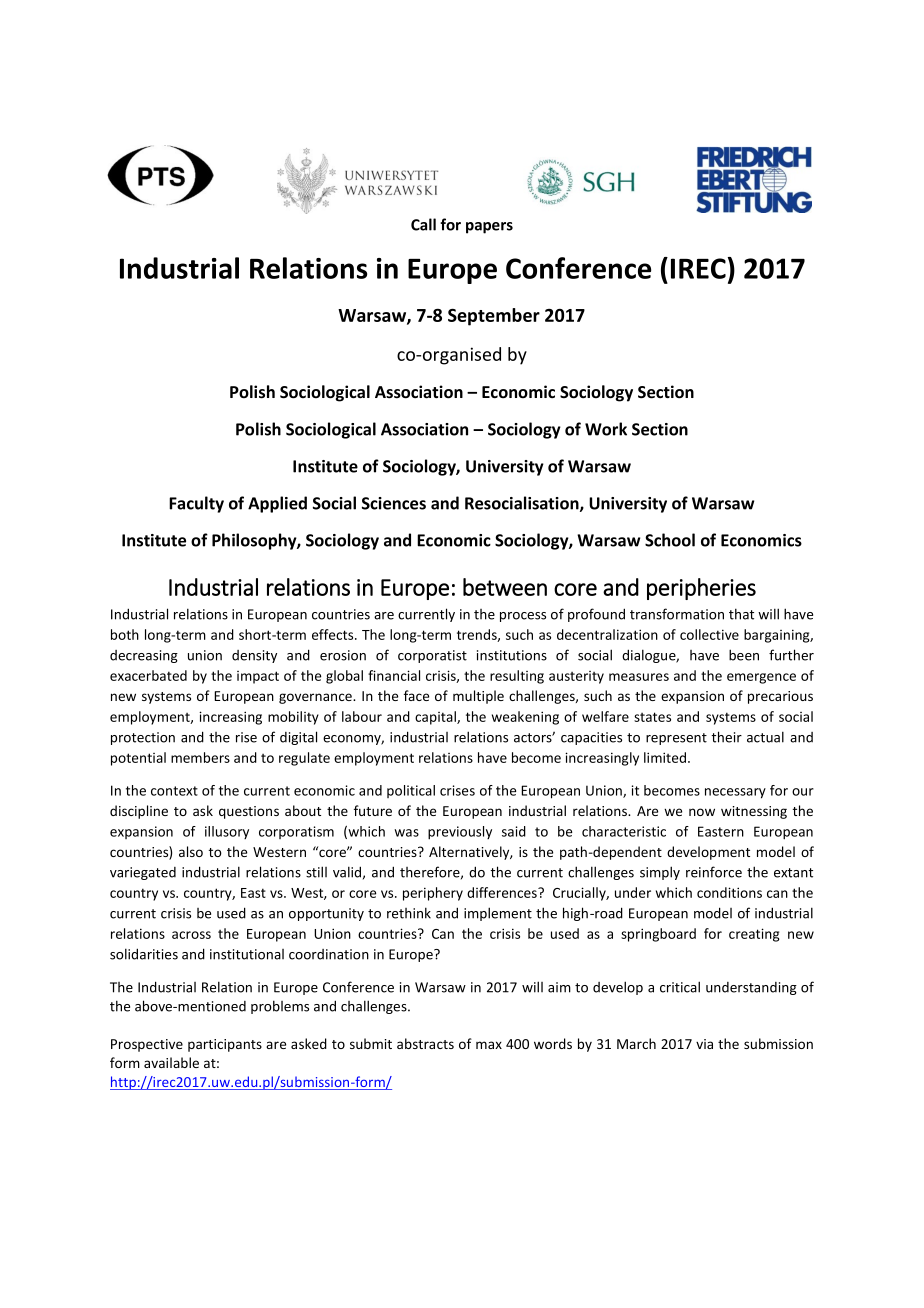 The image size is (924, 1308). Describe the element at coordinates (709, 634) in the screenshot. I see `collective` at that location.
